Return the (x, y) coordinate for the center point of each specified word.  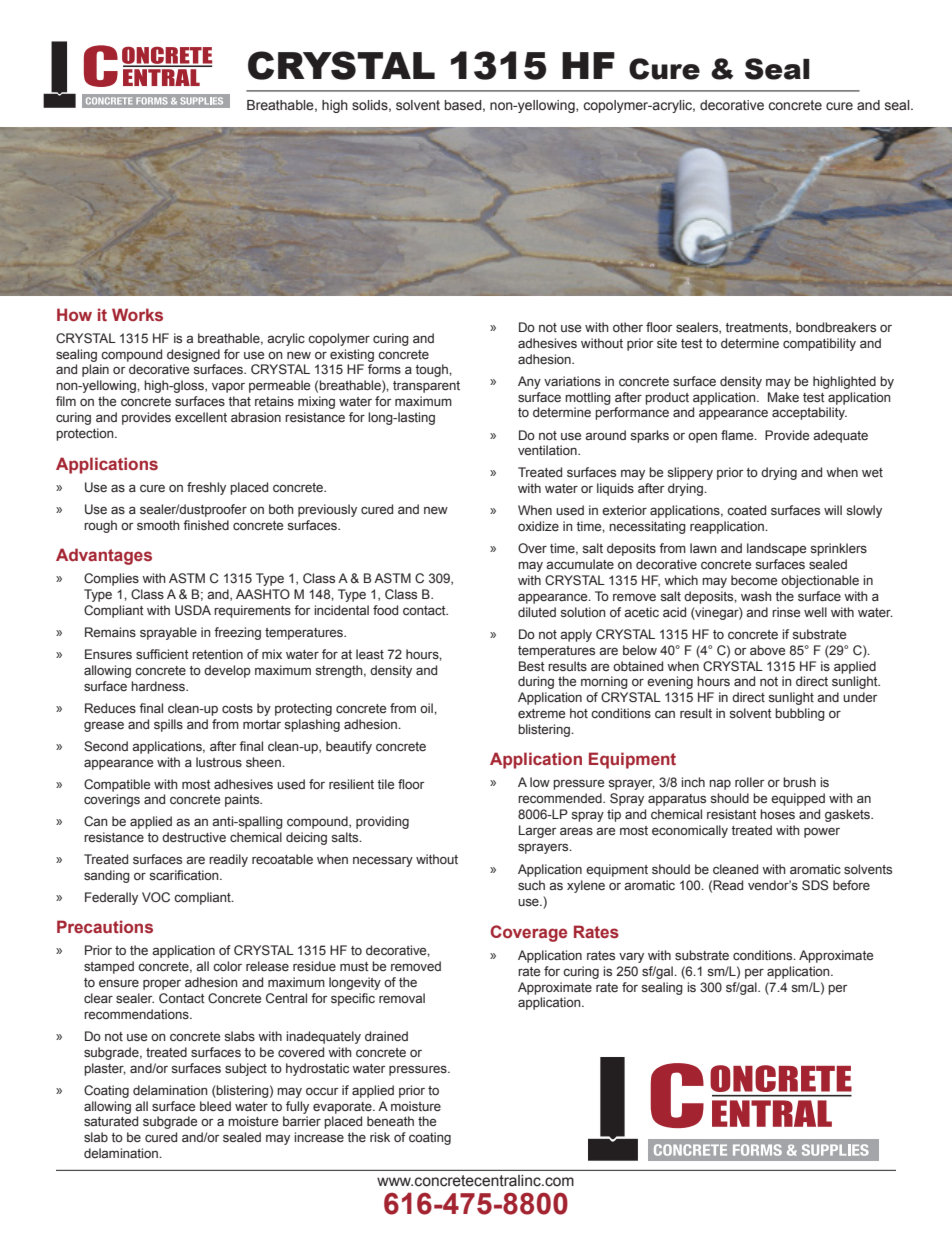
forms (384, 369)
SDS (815, 885)
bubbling (800, 714)
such (531, 885)
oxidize (538, 526)
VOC (156, 897)
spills (168, 725)
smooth (158, 525)
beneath (390, 1121)
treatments (757, 328)
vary (631, 957)
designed (193, 355)
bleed (215, 1106)
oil (427, 708)
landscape (776, 549)
